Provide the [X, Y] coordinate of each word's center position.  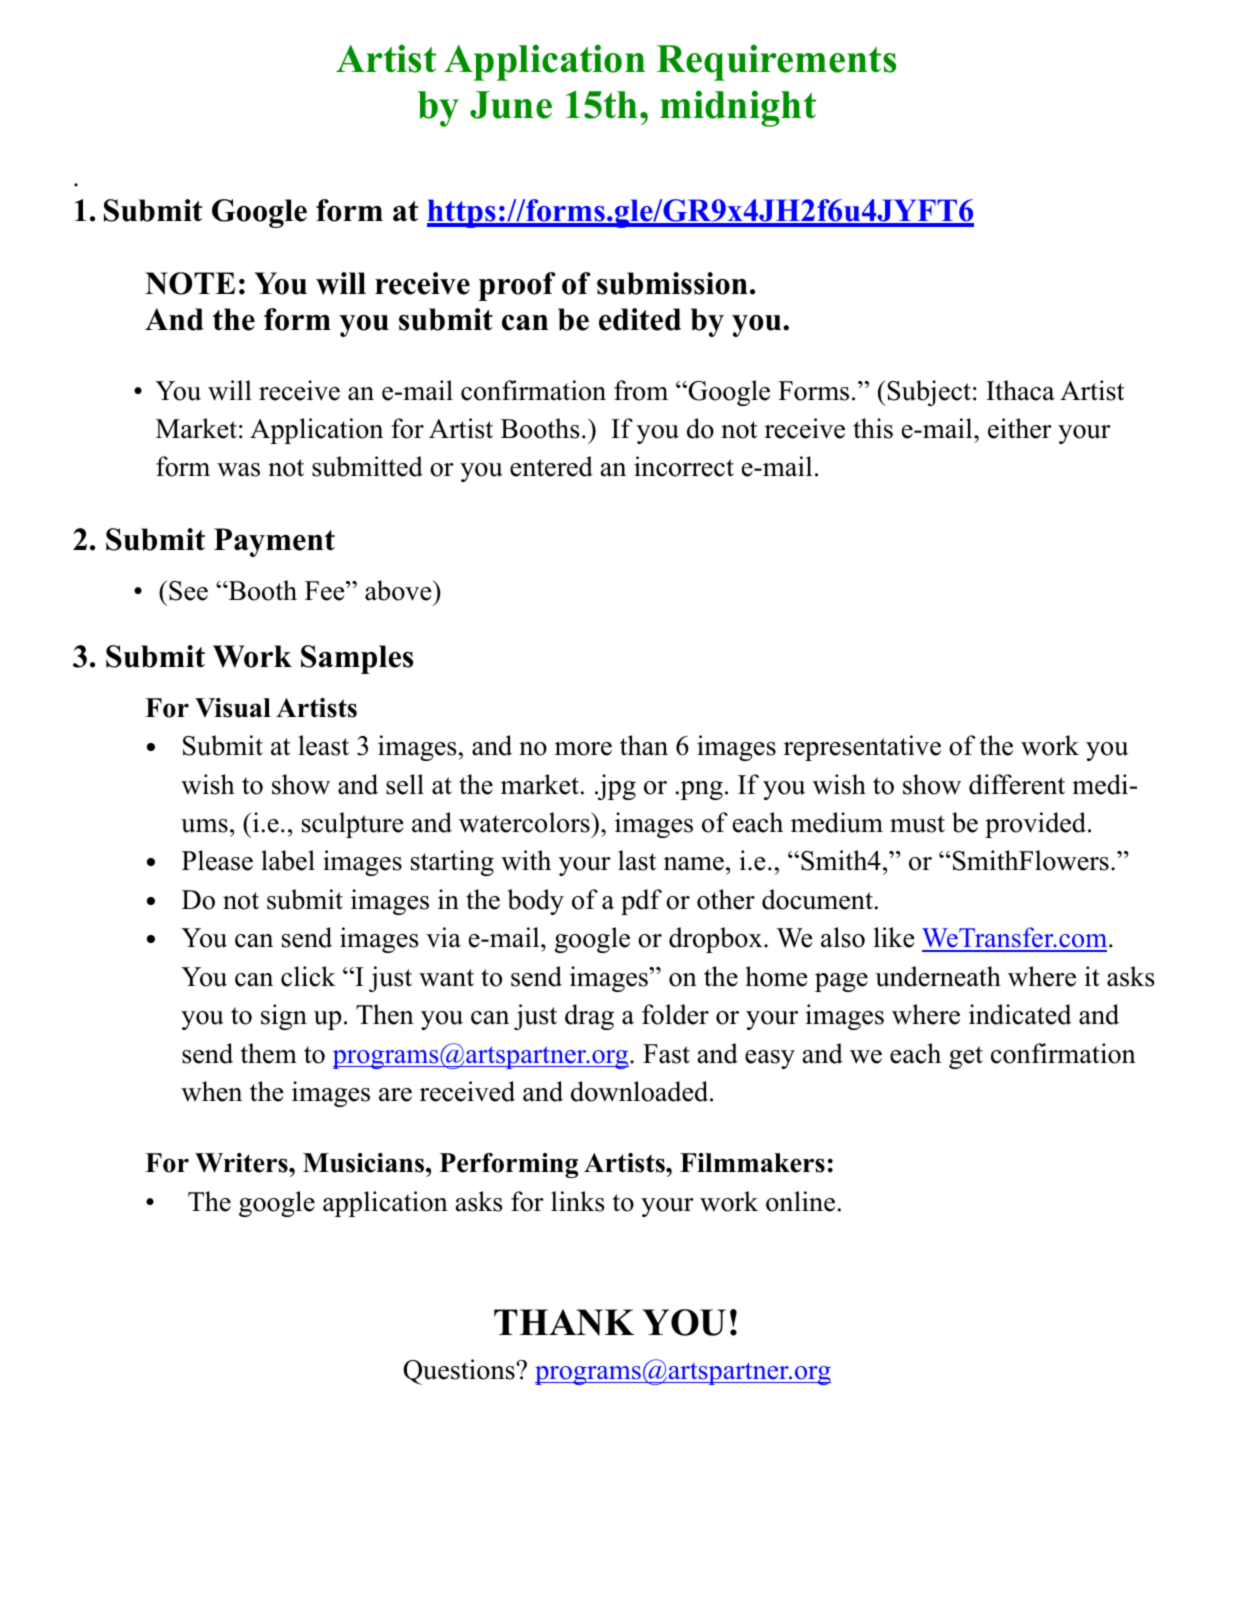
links [578, 1201]
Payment [274, 542]
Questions [459, 1372]
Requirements [776, 62]
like [894, 937]
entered [551, 466]
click [308, 976]
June [511, 105]
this [873, 428]
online [800, 1201]
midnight [738, 108]
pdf [641, 902]
